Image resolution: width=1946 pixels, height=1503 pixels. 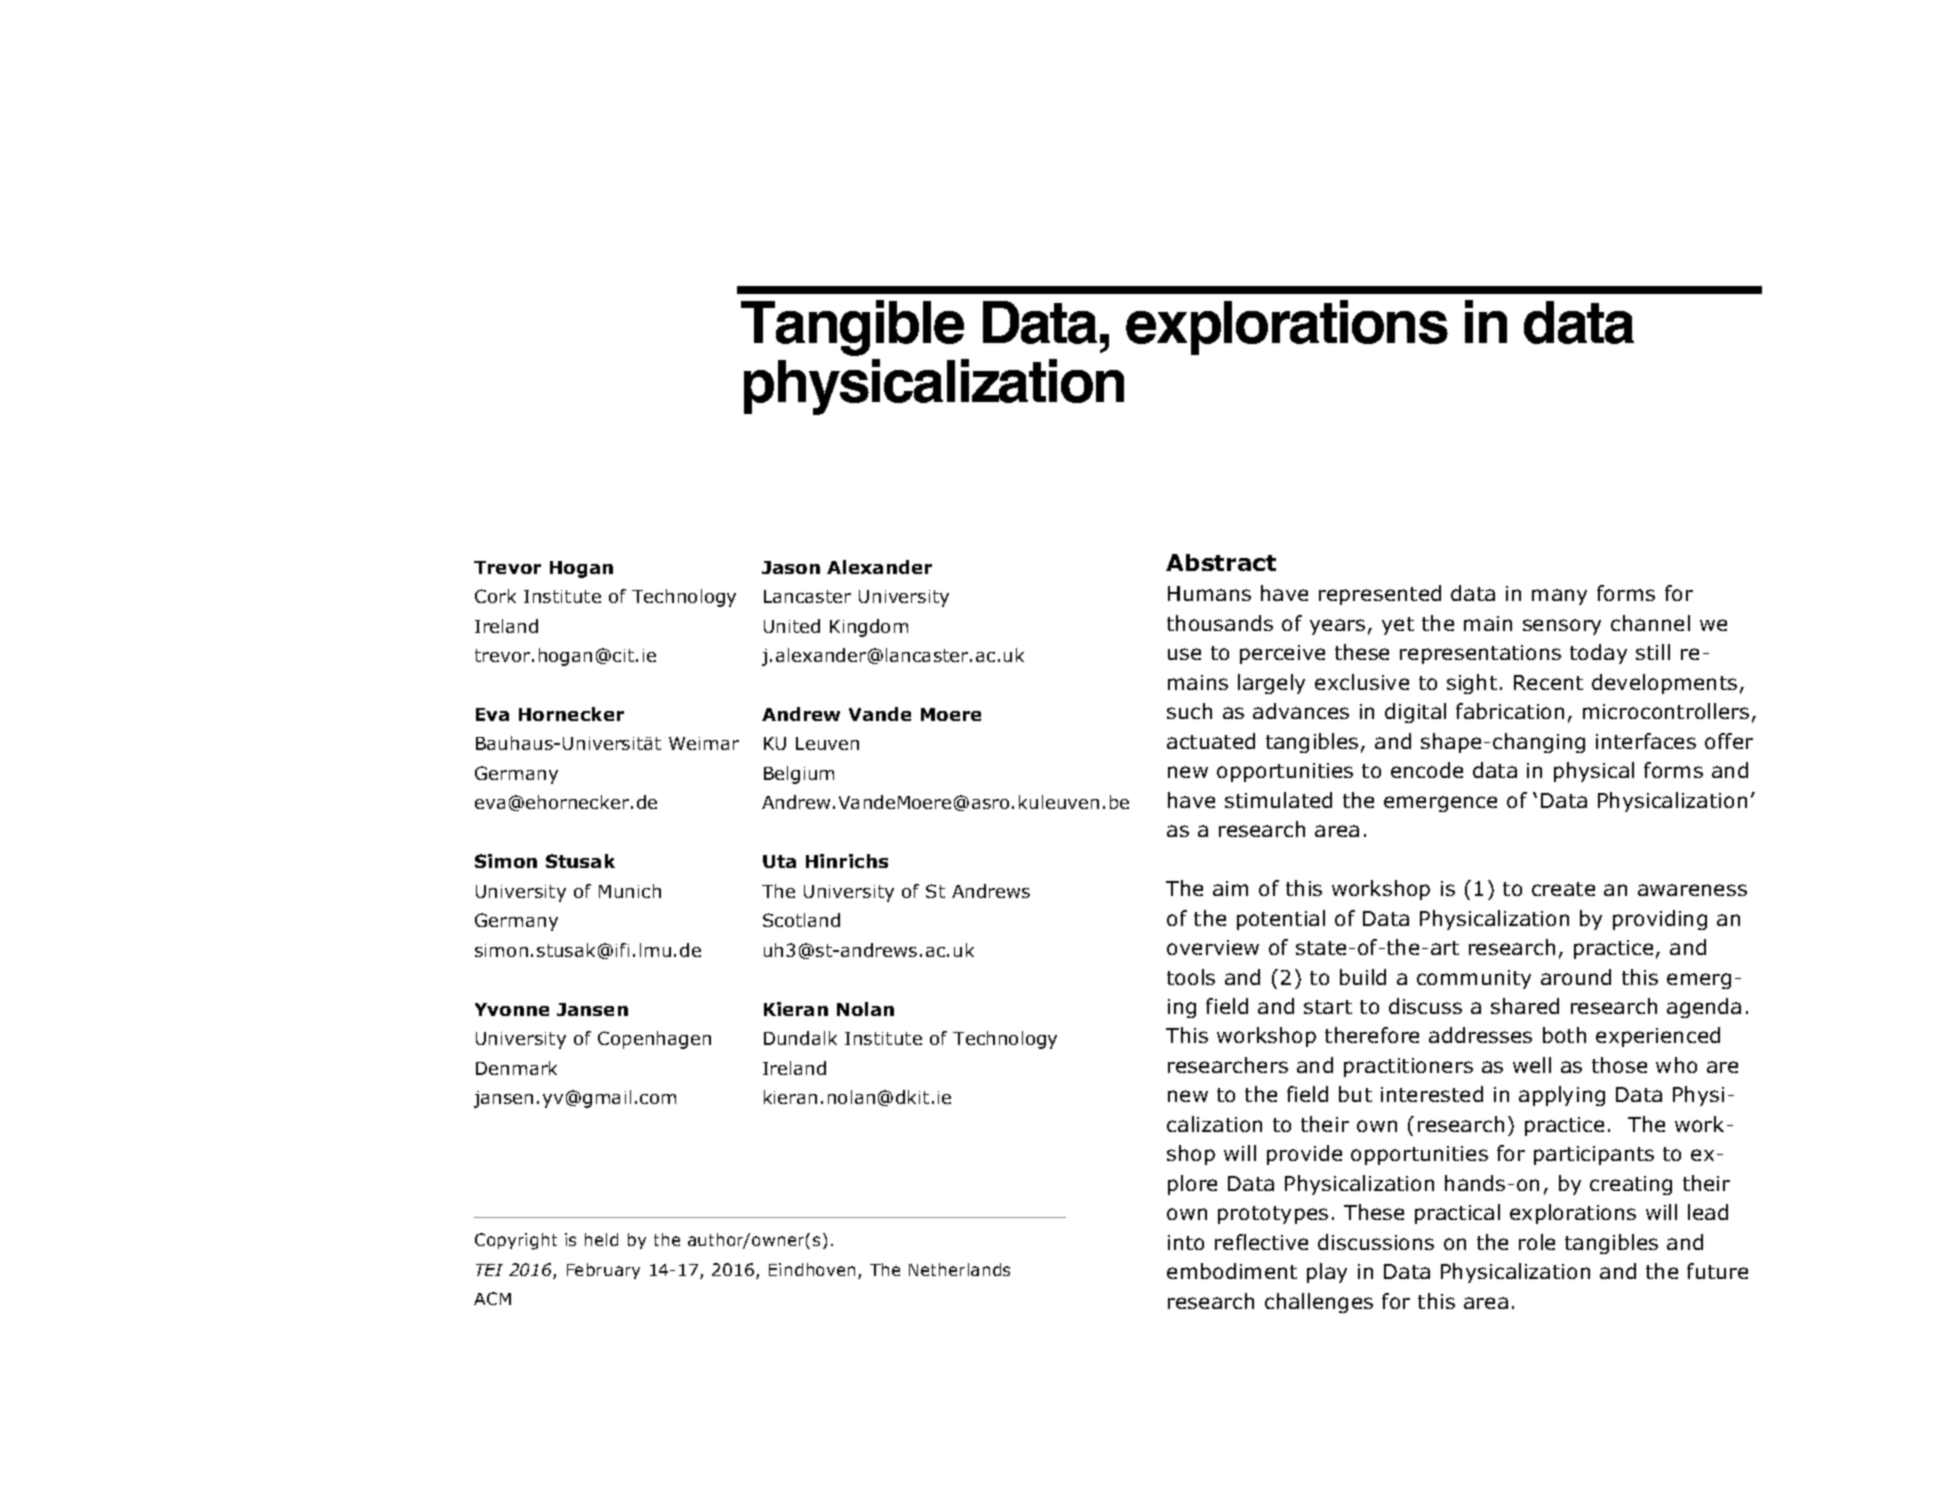 I want to click on but, so click(x=1355, y=1094).
